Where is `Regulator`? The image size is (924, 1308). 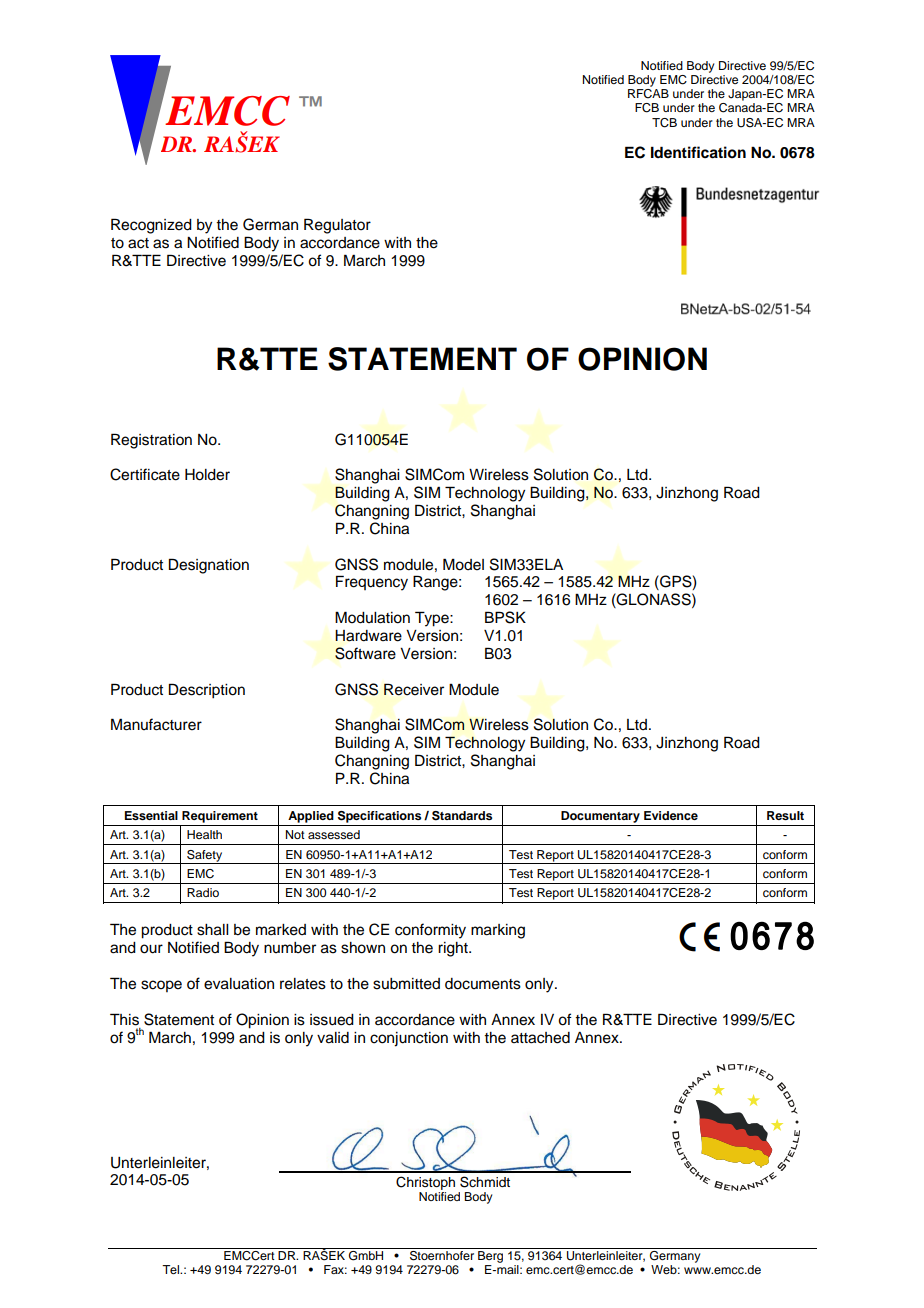 Regulator is located at coordinates (337, 226).
